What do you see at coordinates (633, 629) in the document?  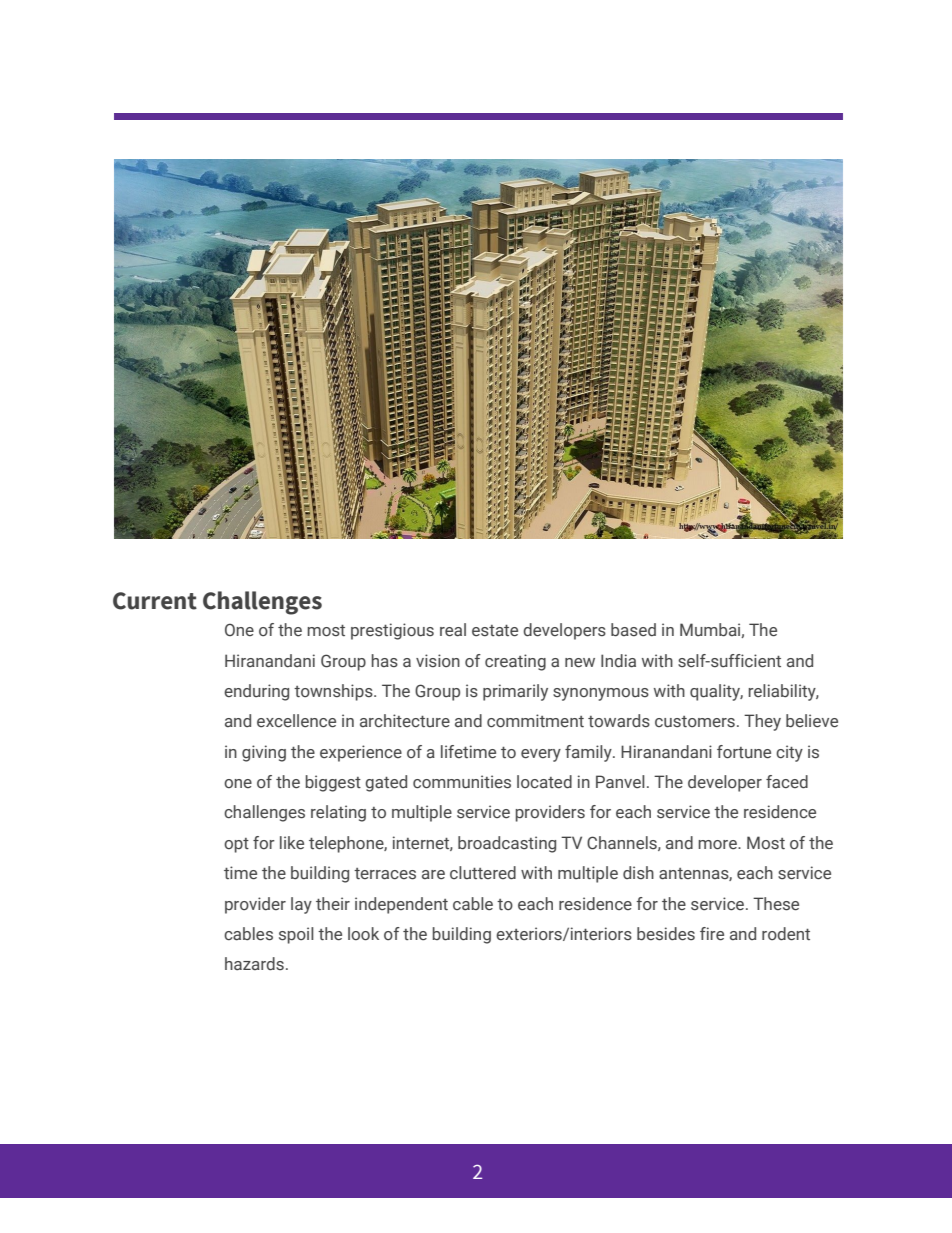 I see `based` at bounding box center [633, 629].
